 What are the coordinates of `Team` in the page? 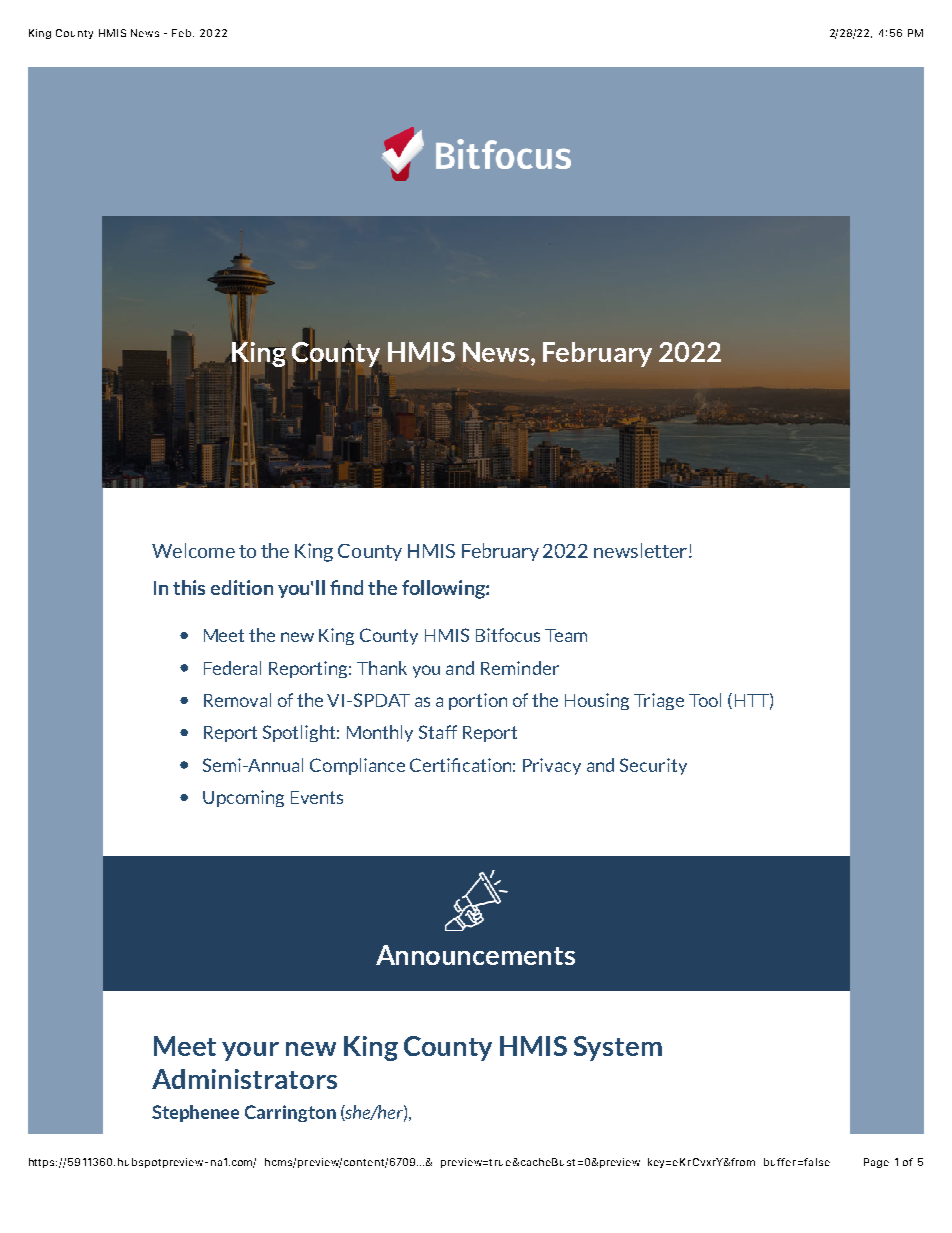 It's located at (566, 635).
